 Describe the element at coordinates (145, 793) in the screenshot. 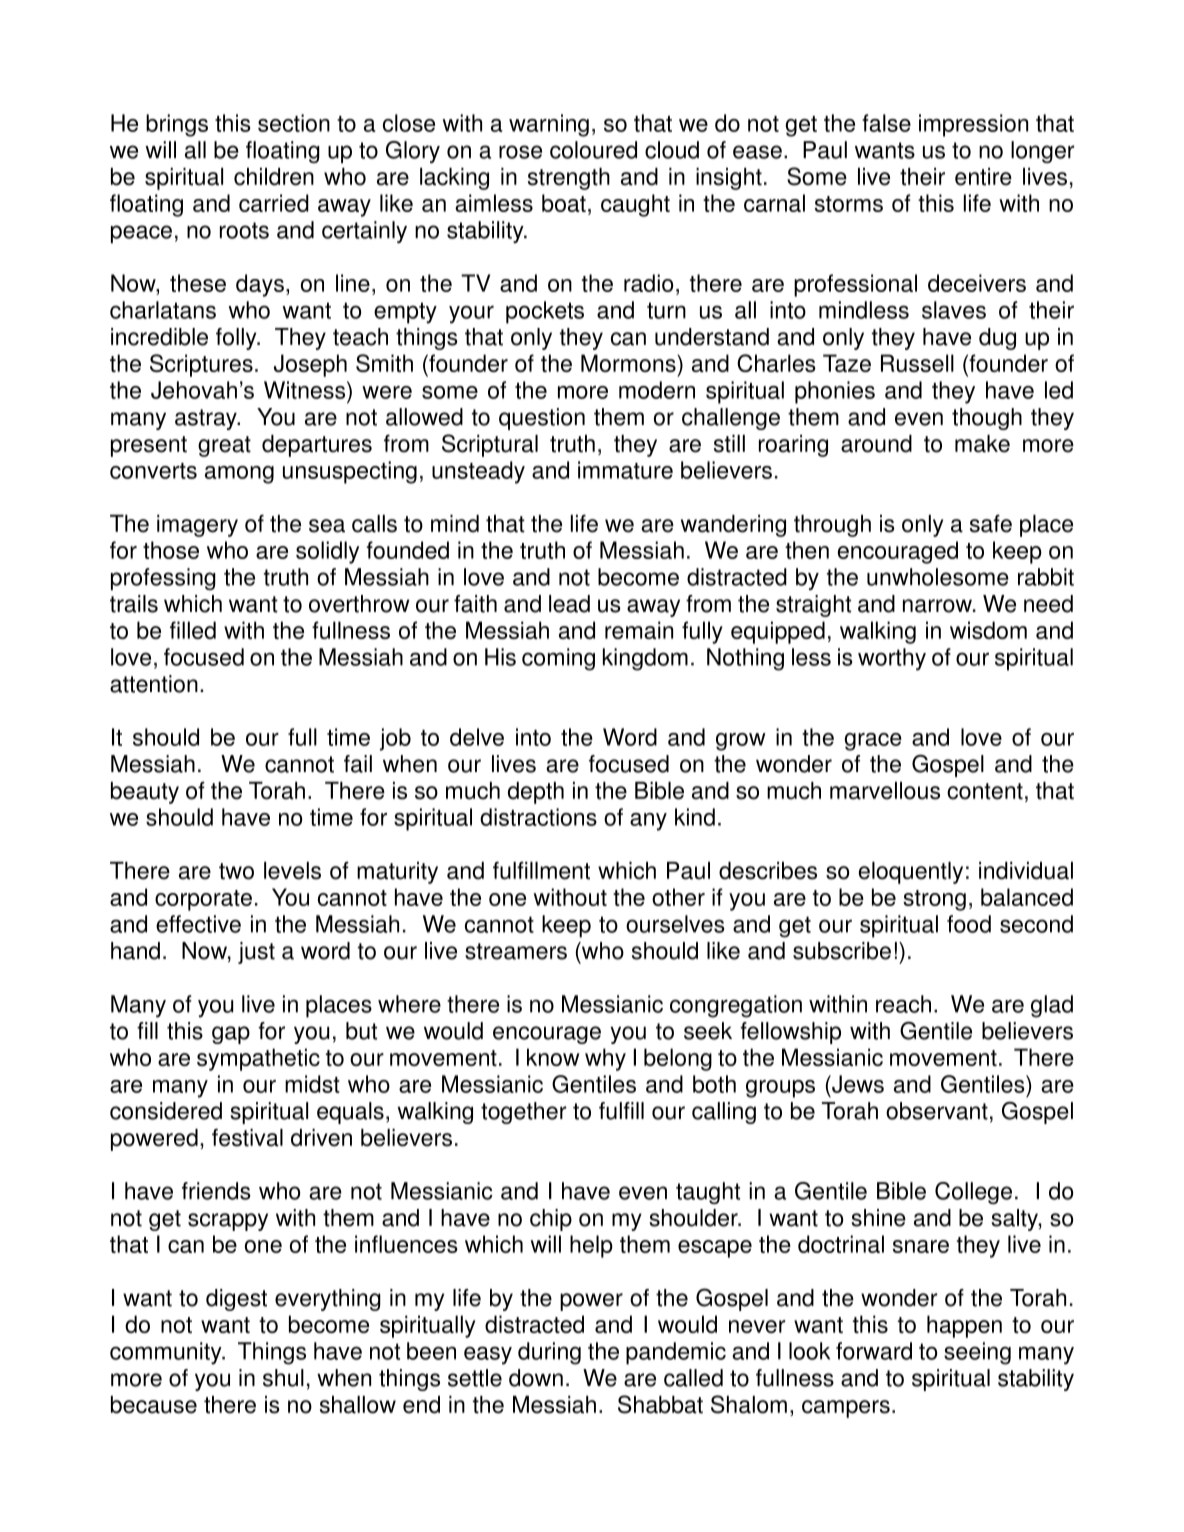

I see `beauty` at that location.
